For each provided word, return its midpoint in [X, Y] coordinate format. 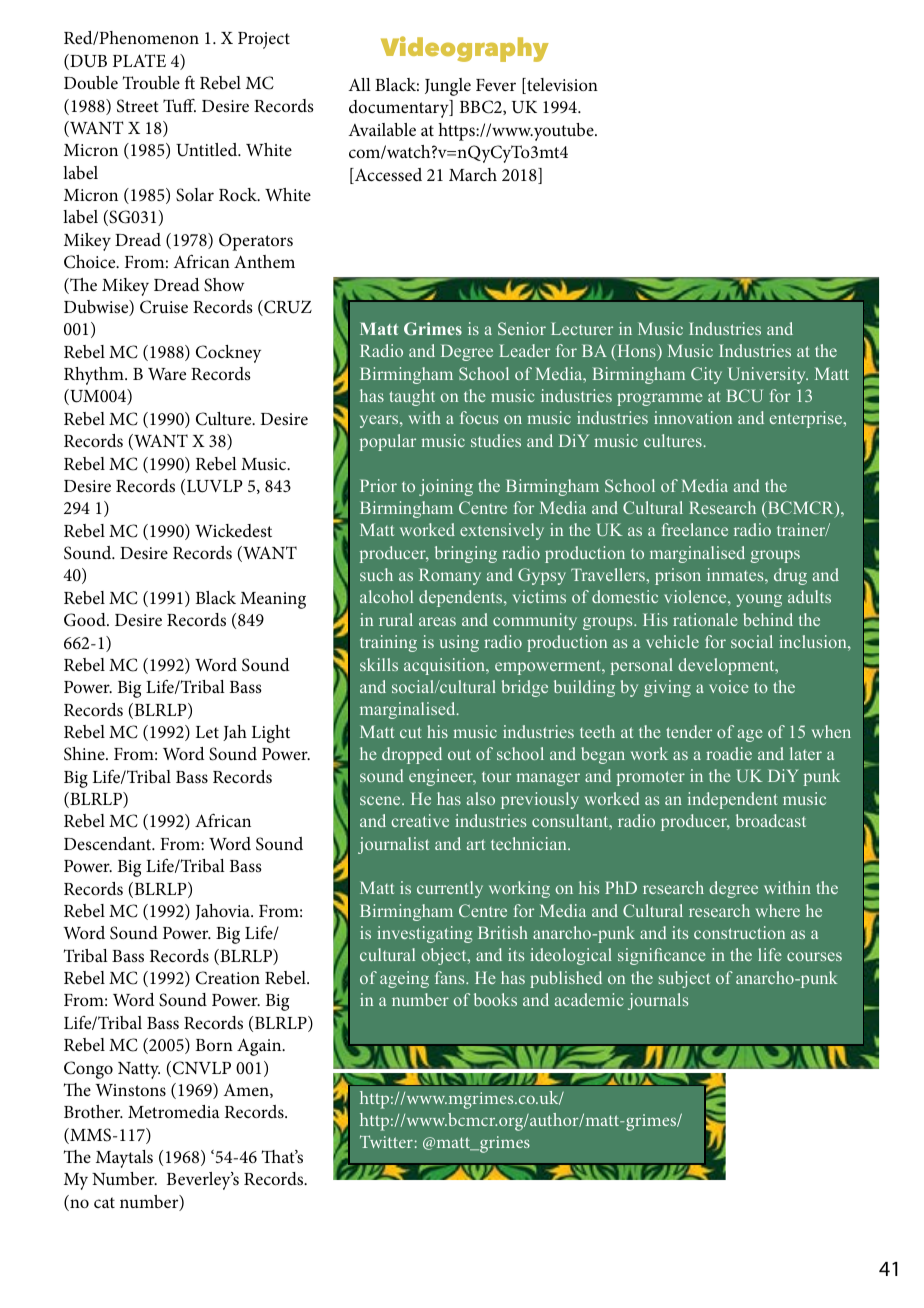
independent [732, 800]
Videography [465, 49]
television [561, 86]
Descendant [109, 843]
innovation [693, 417]
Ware [167, 374]
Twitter [386, 1141]
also [481, 798]
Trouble [151, 82]
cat [104, 1202]
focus [479, 417]
